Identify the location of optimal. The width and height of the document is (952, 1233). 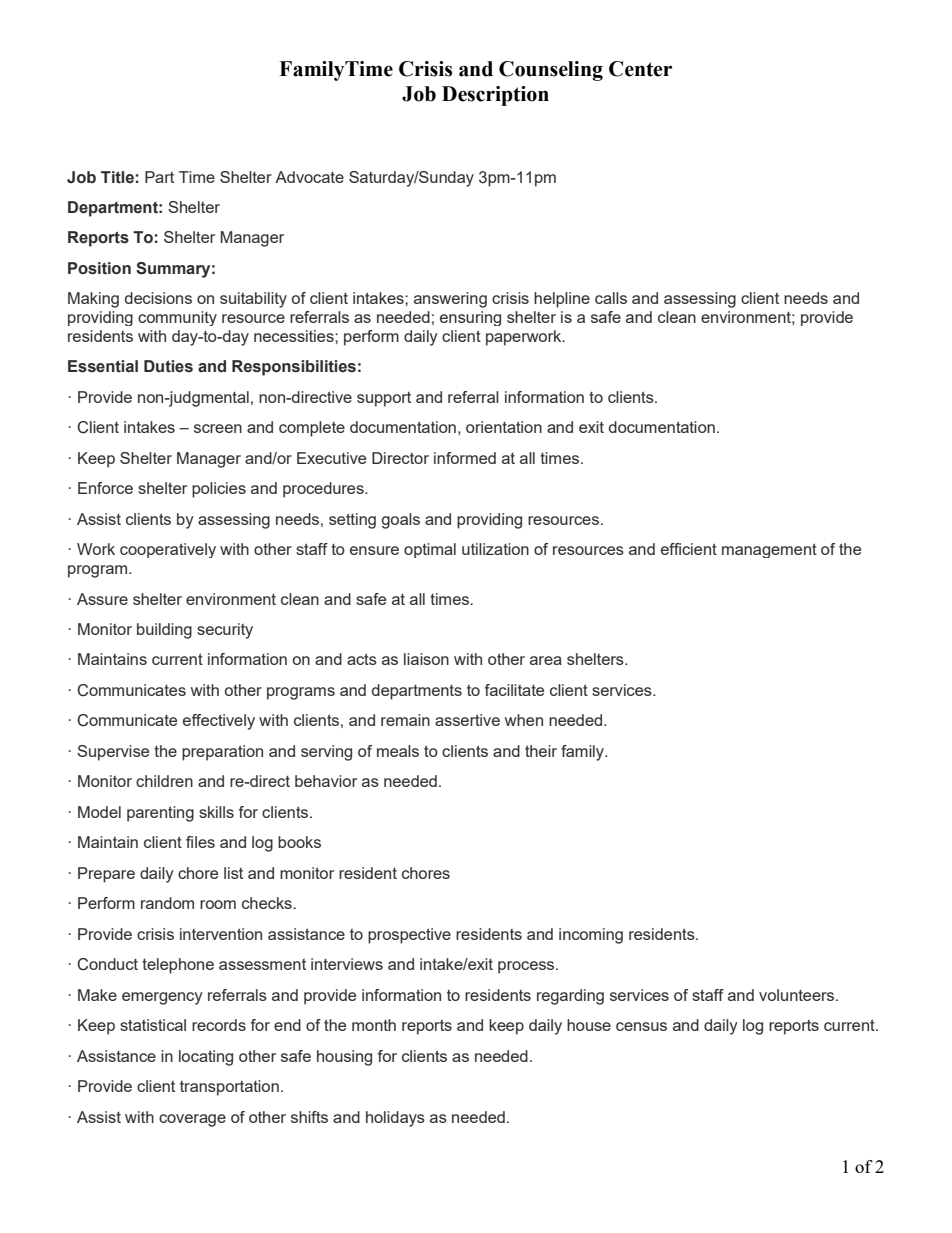
(430, 550).
